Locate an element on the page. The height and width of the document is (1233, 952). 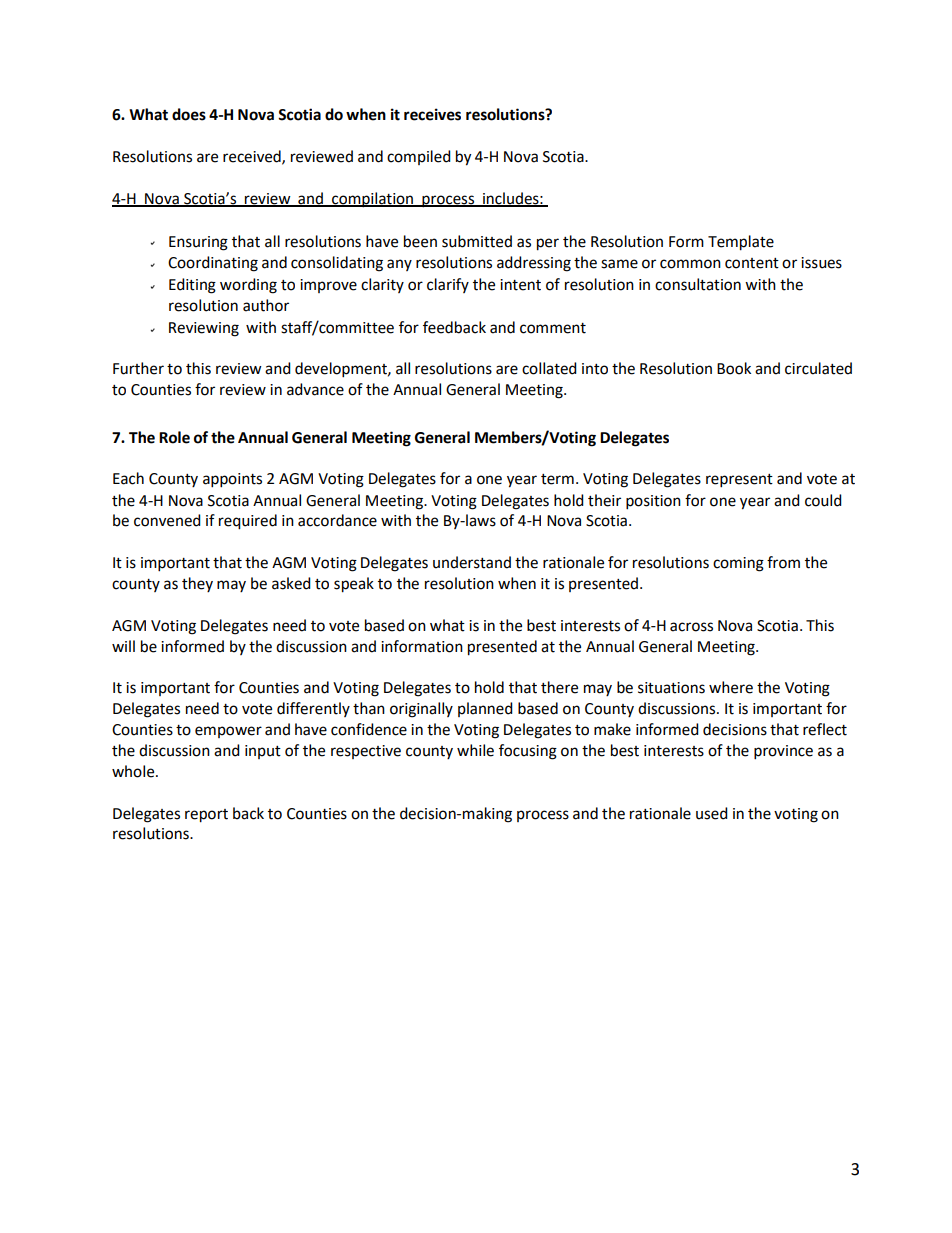
while is located at coordinates (475, 750).
